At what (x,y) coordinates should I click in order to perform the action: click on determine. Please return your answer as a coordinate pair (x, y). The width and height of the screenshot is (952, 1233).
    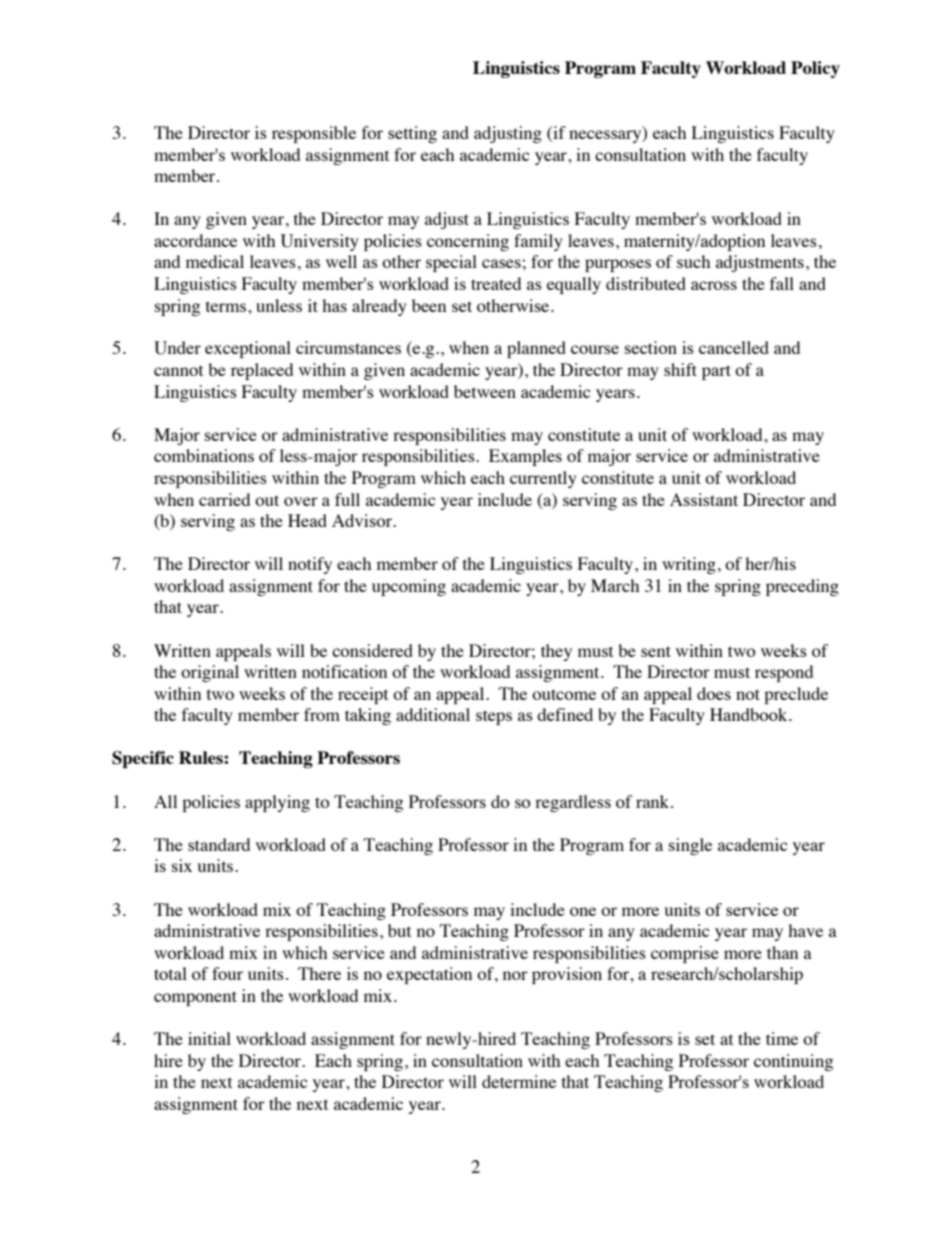
    Looking at the image, I should click on (519, 1081).
